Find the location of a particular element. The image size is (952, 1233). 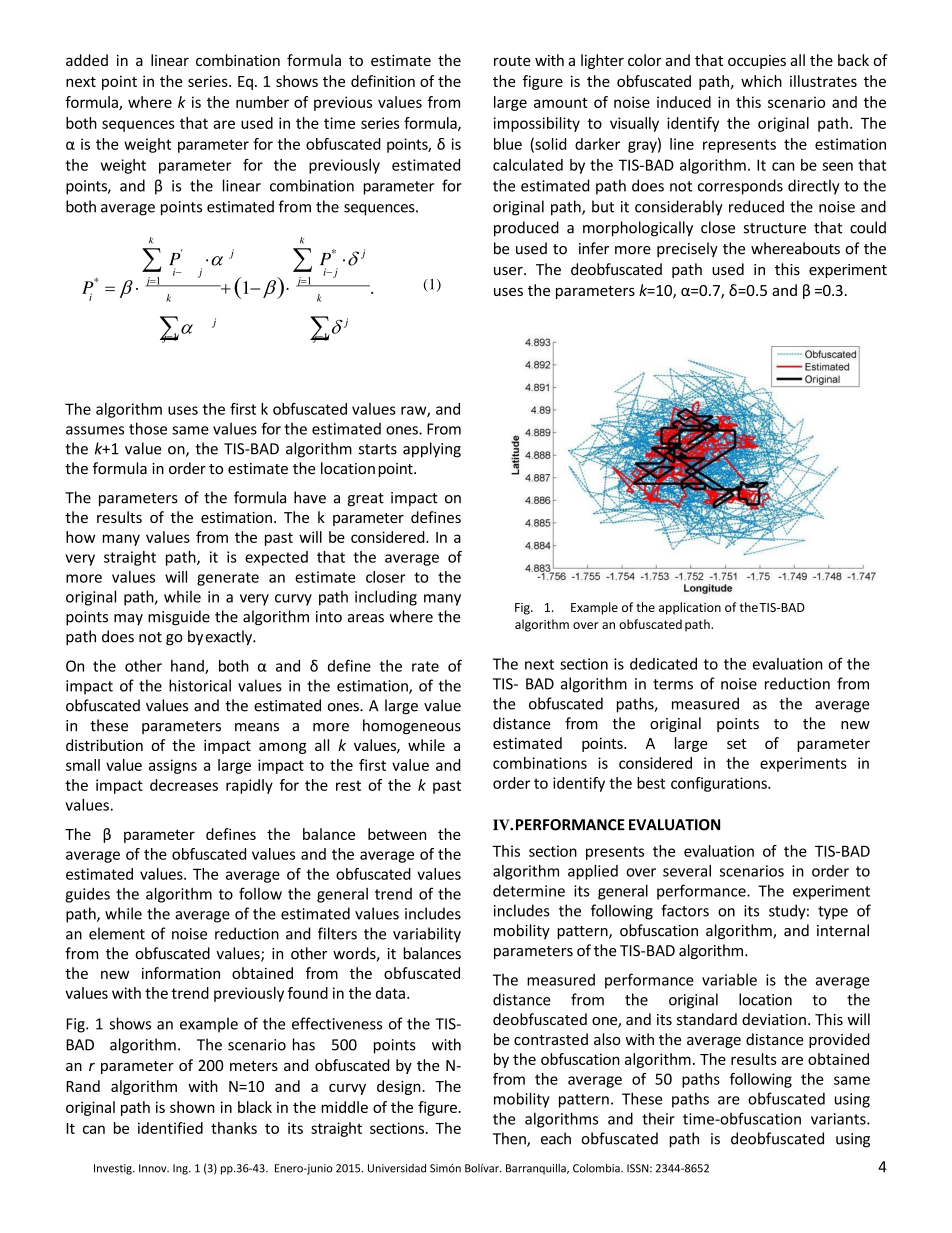

which is located at coordinates (761, 81).
